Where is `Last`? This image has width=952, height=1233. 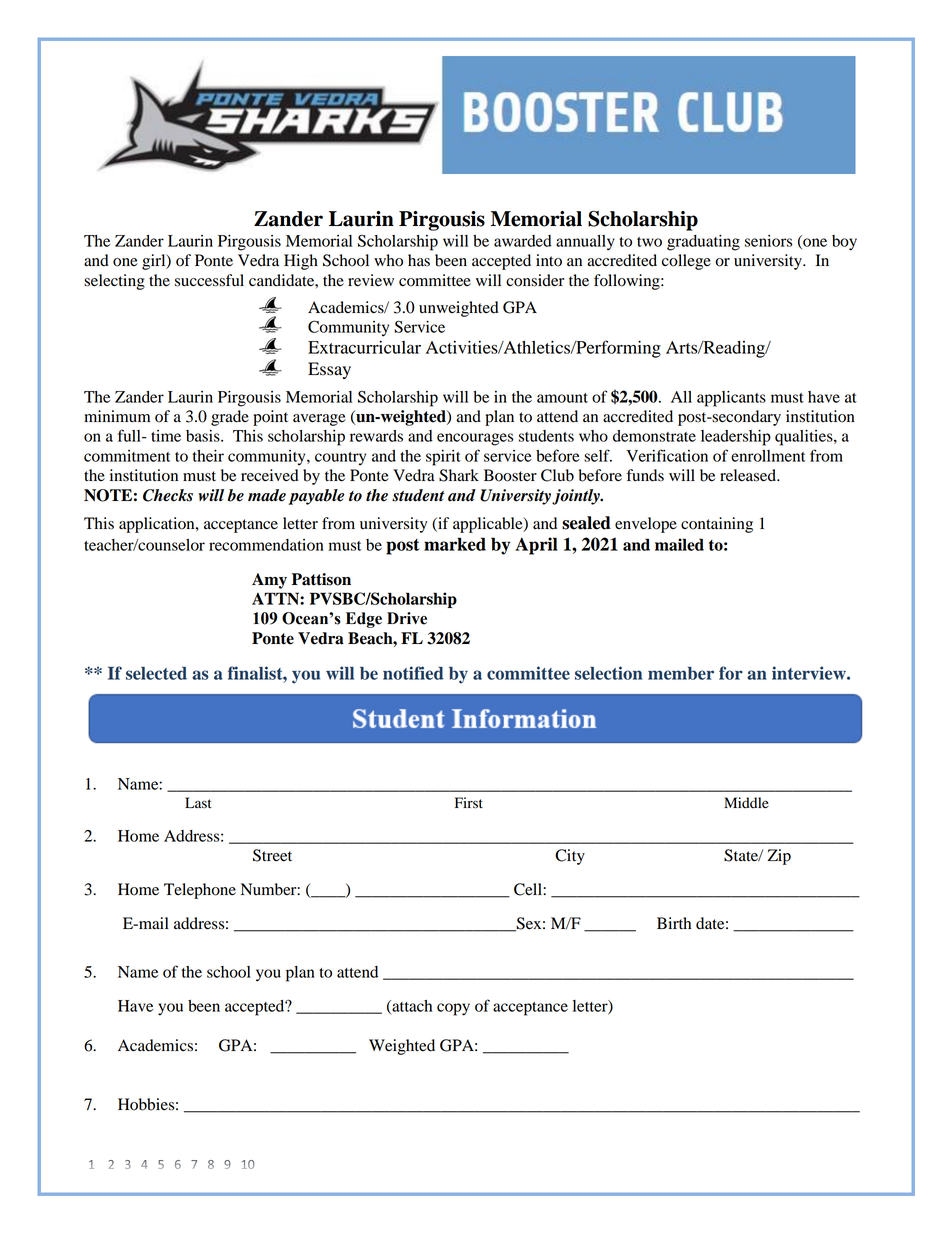 Last is located at coordinates (198, 802).
